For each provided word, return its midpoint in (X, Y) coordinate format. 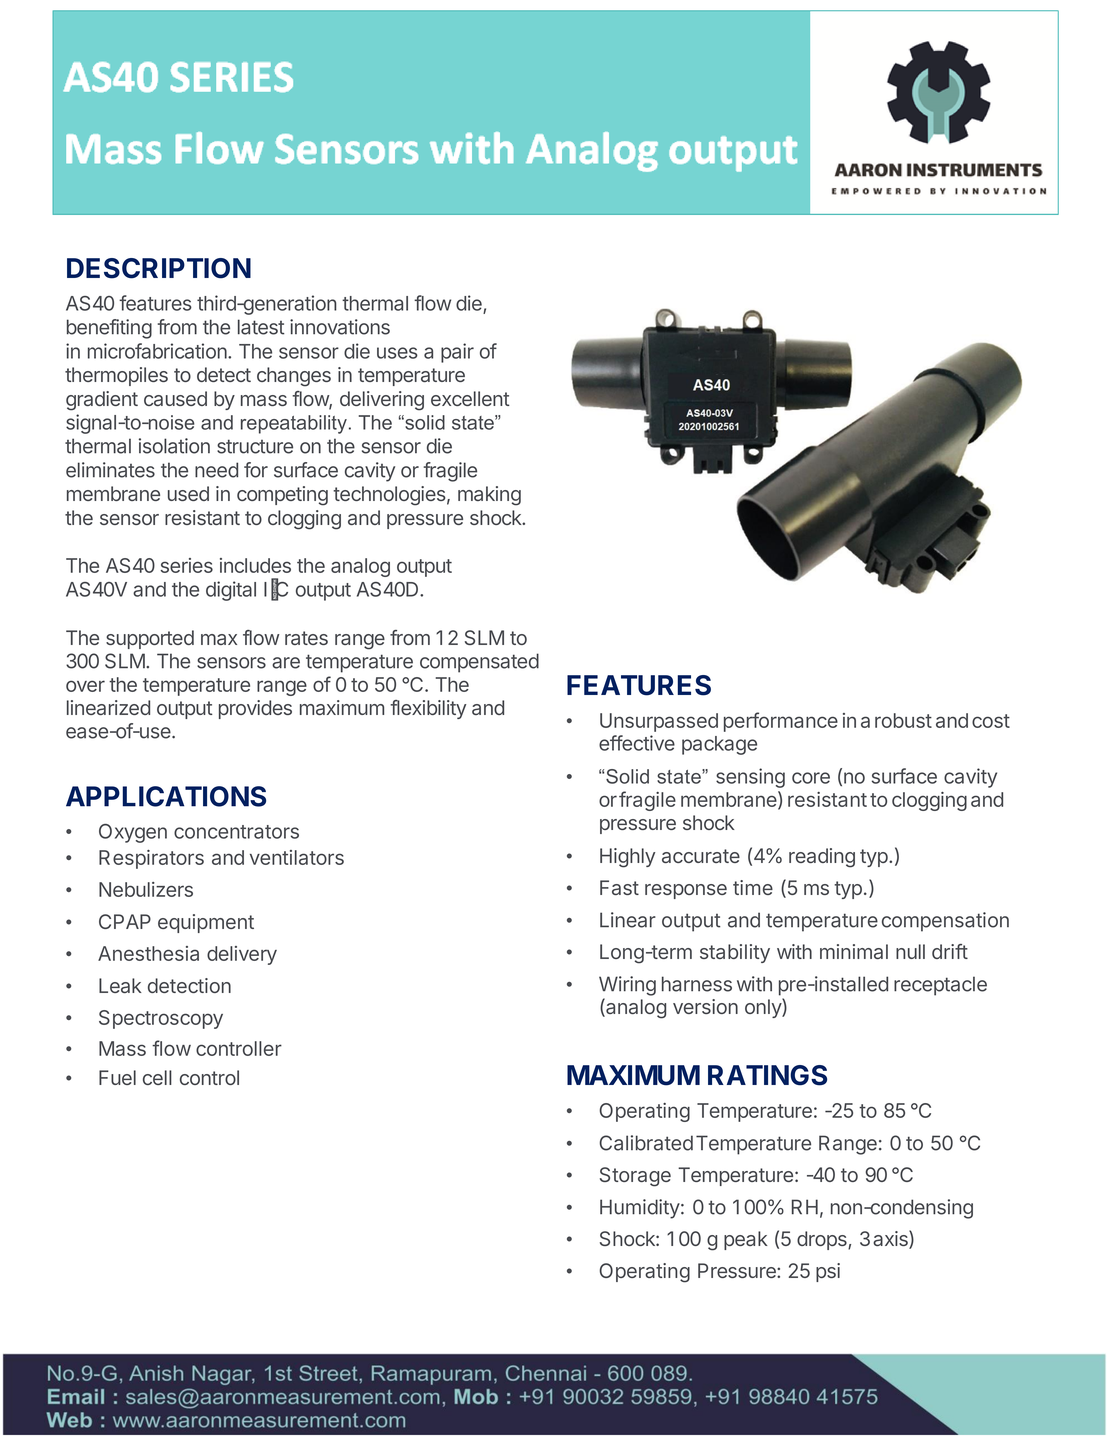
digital (231, 591)
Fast (619, 887)
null (910, 951)
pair (457, 353)
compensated (479, 663)
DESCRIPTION (159, 268)
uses (397, 353)
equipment (206, 923)
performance (781, 722)
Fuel (117, 1077)
